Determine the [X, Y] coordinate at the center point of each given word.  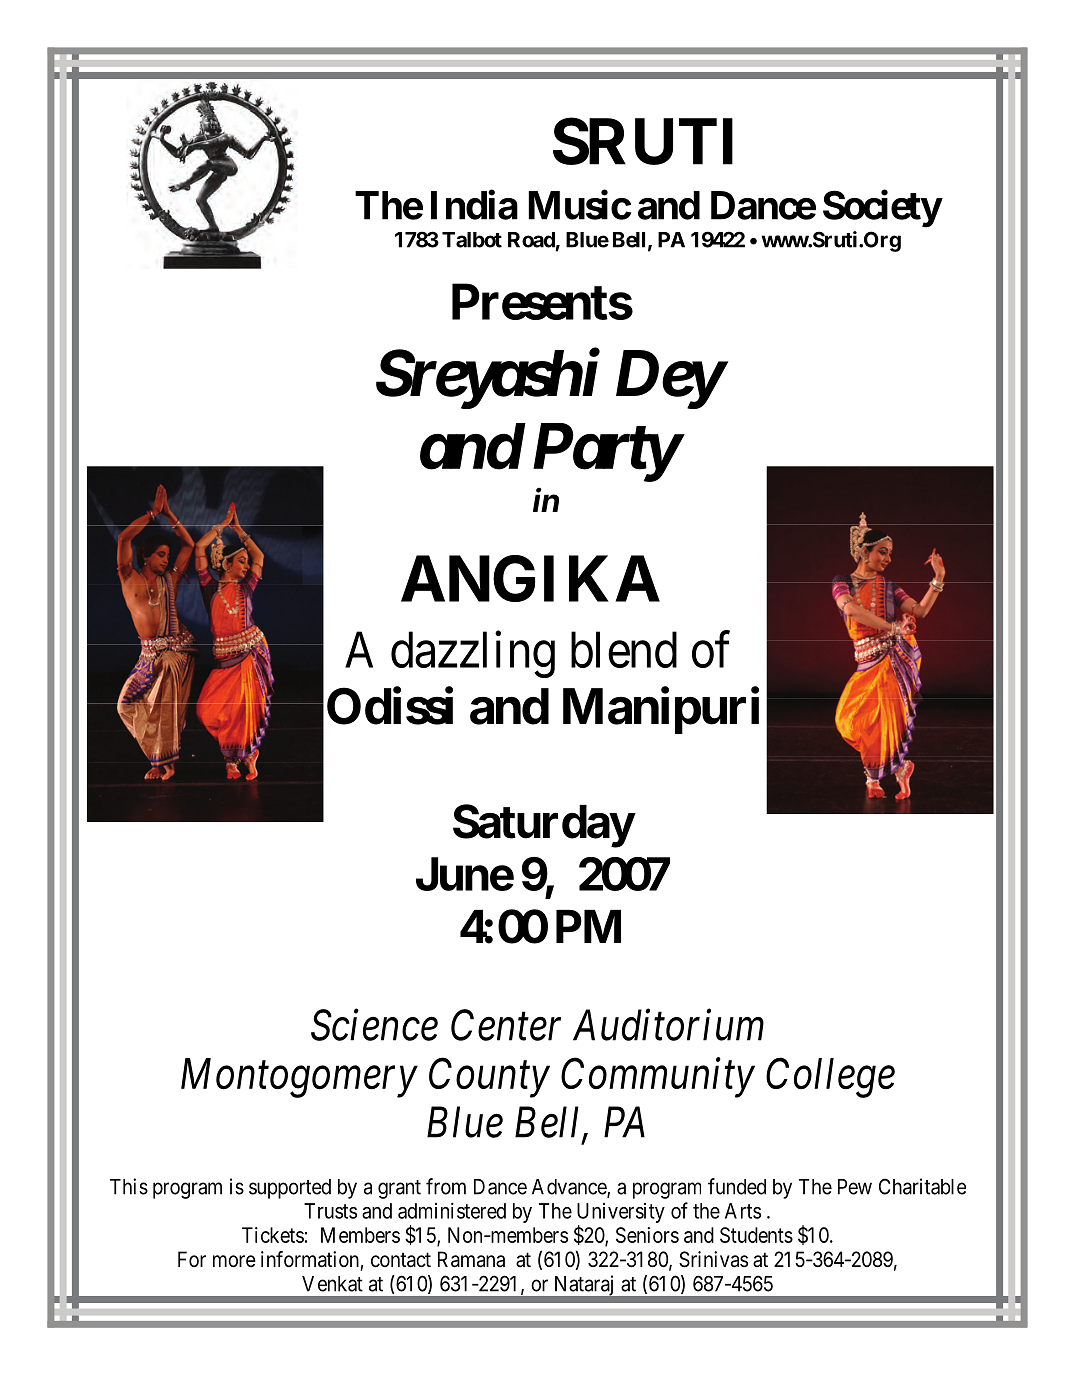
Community [658, 1078]
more [234, 1261]
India [474, 205]
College [830, 1077]
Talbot [472, 240]
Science [374, 1025]
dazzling [473, 654]
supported [290, 1189]
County [489, 1078]
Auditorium [668, 1025]
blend [624, 649]
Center [506, 1025]
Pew [855, 1187]
